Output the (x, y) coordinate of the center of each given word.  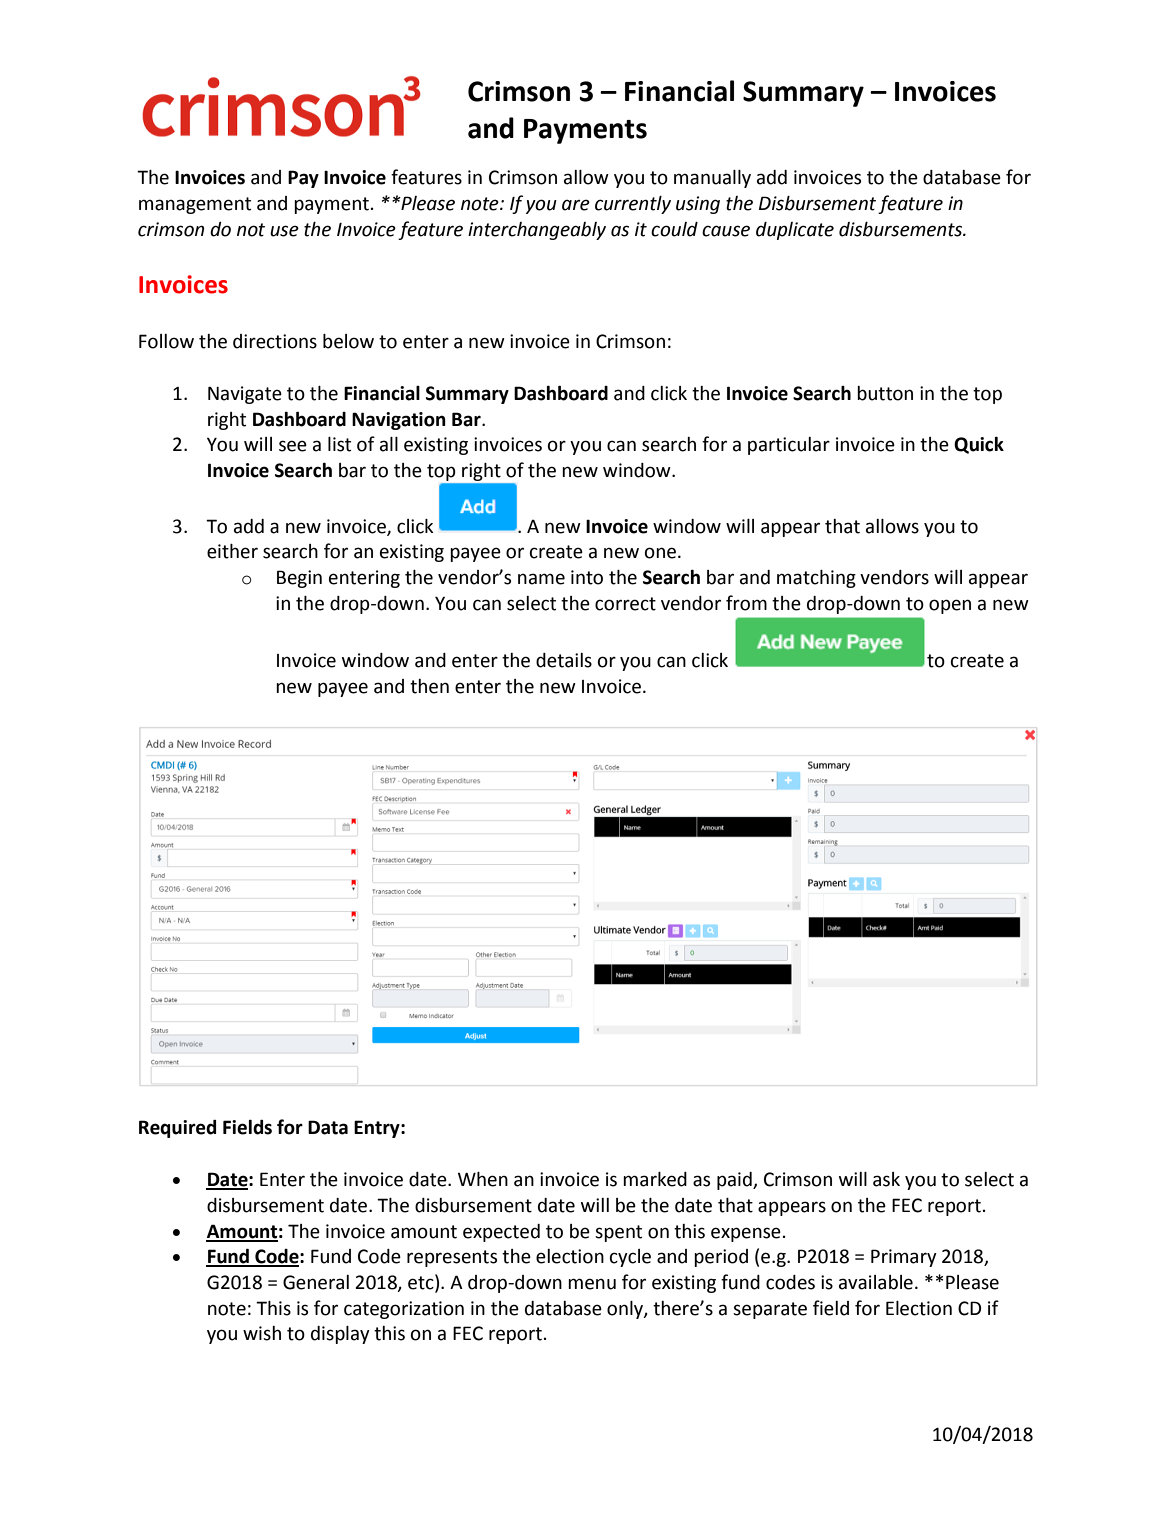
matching (816, 579)
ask (886, 1179)
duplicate (795, 231)
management (195, 205)
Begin (299, 579)
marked (655, 1179)
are (576, 205)
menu (592, 1284)
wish (262, 1333)
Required (177, 1129)
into (587, 577)
